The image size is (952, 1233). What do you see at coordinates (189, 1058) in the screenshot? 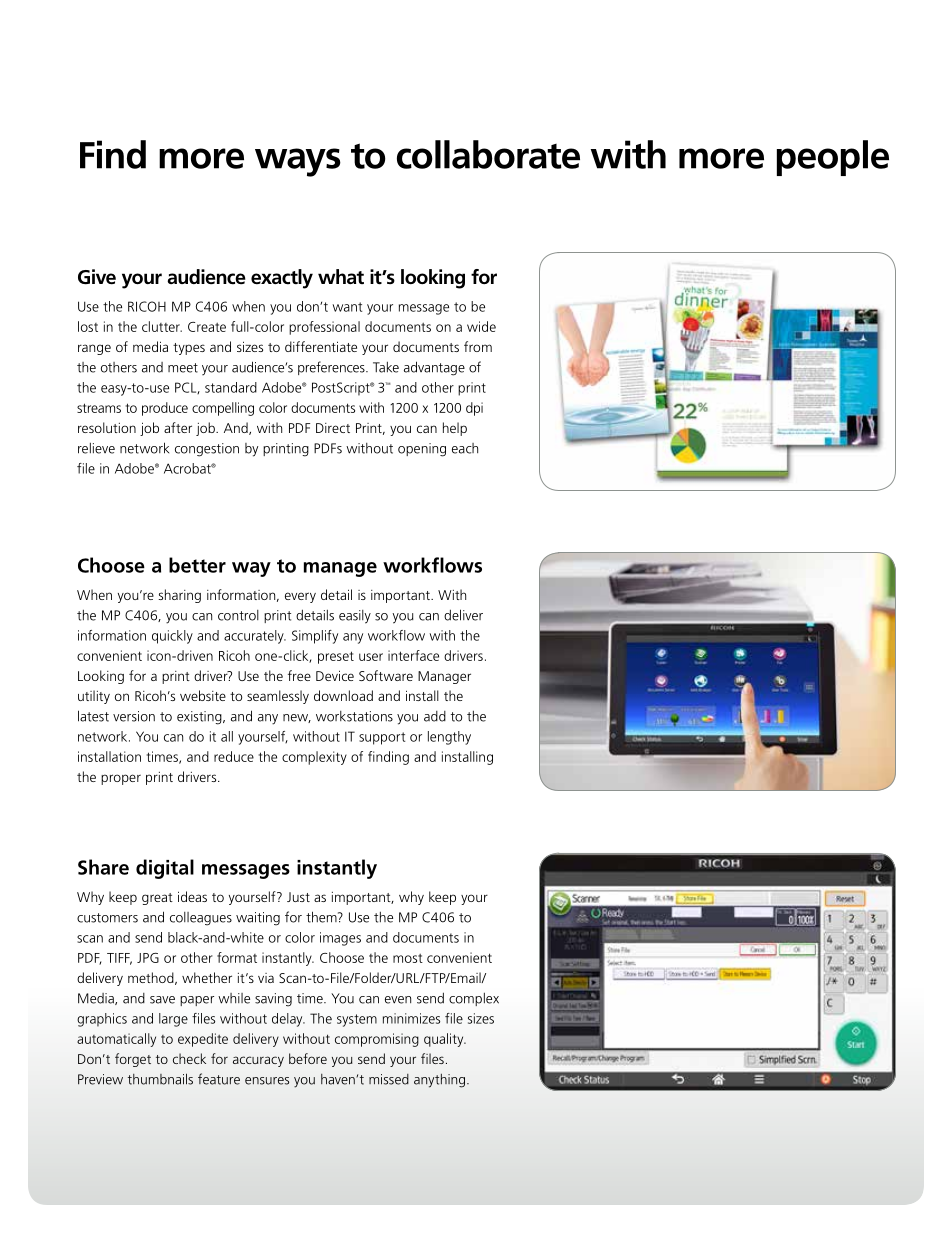
I see `check` at bounding box center [189, 1058].
